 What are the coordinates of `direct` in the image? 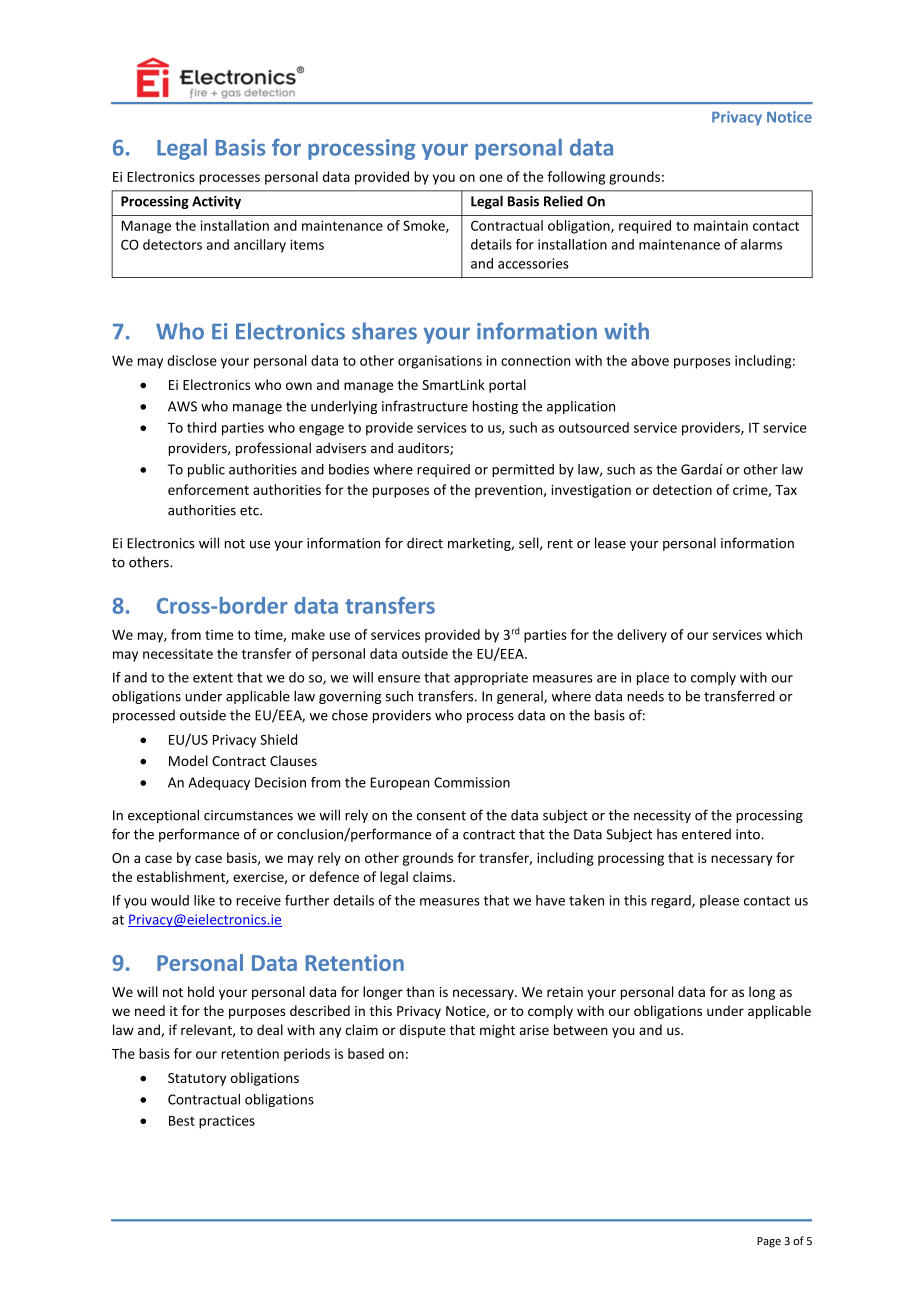 It's located at (425, 543).
